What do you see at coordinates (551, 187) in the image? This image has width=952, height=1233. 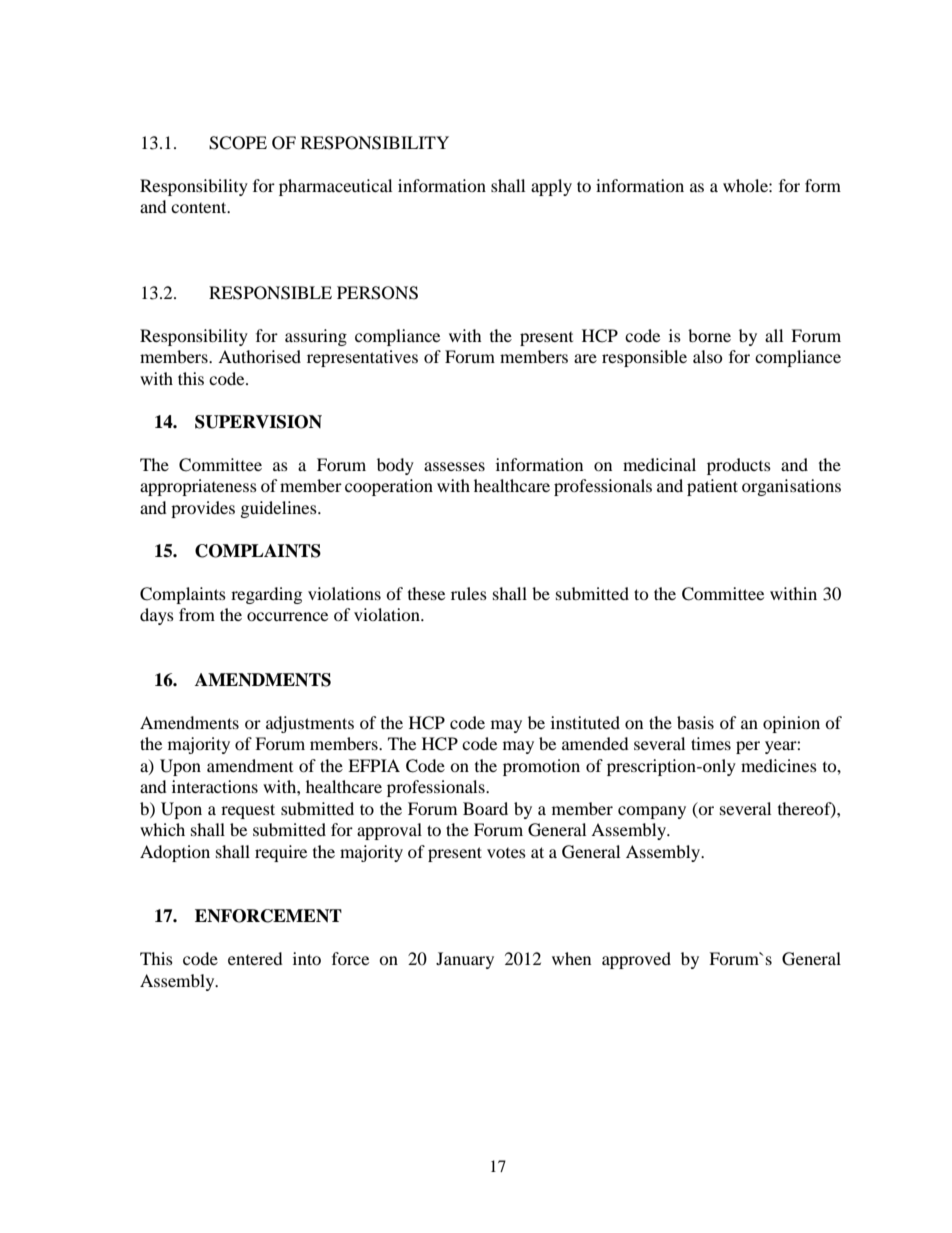 I see `apply` at bounding box center [551, 187].
